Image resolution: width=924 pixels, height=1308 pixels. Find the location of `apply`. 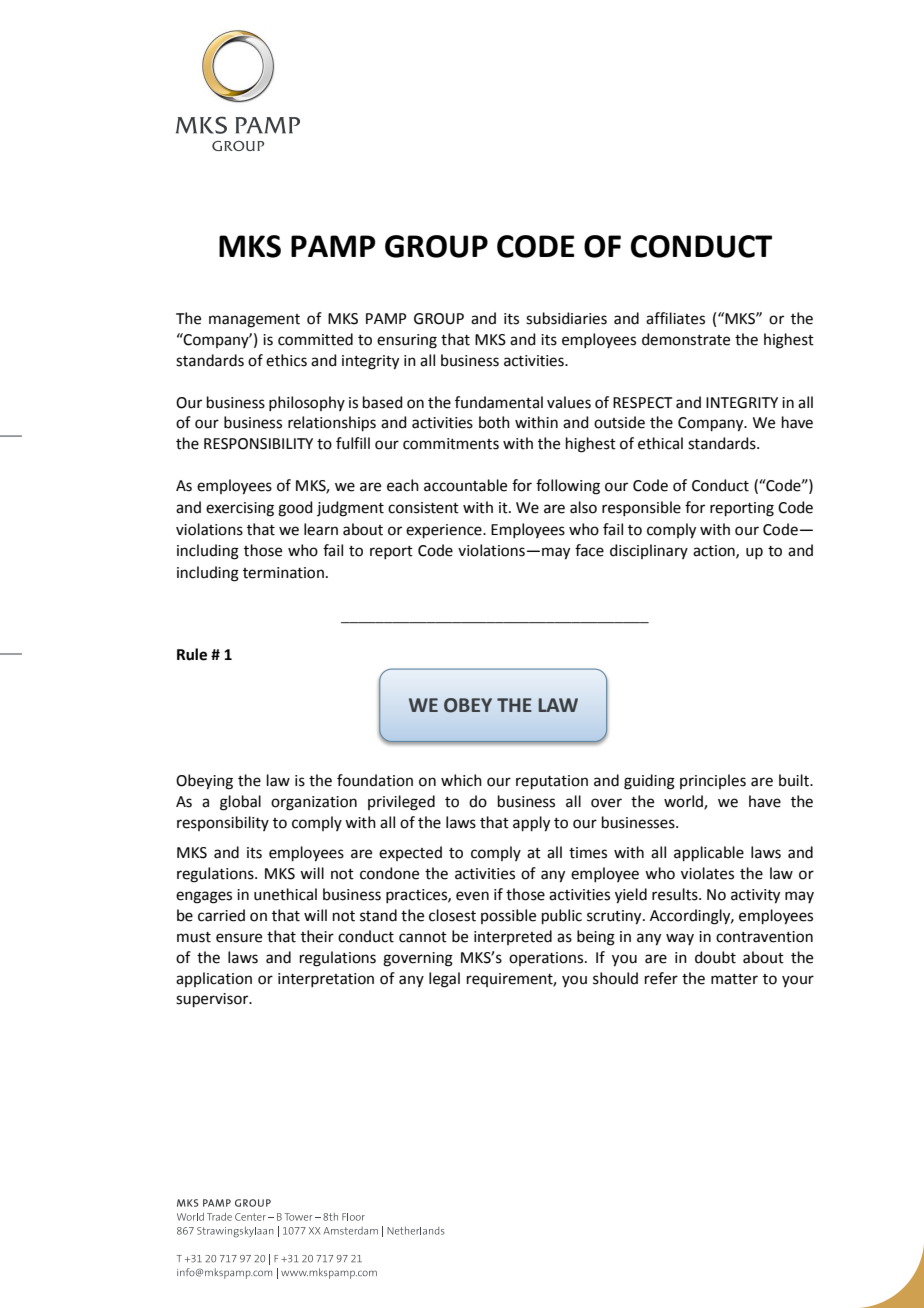

apply is located at coordinates (531, 824).
